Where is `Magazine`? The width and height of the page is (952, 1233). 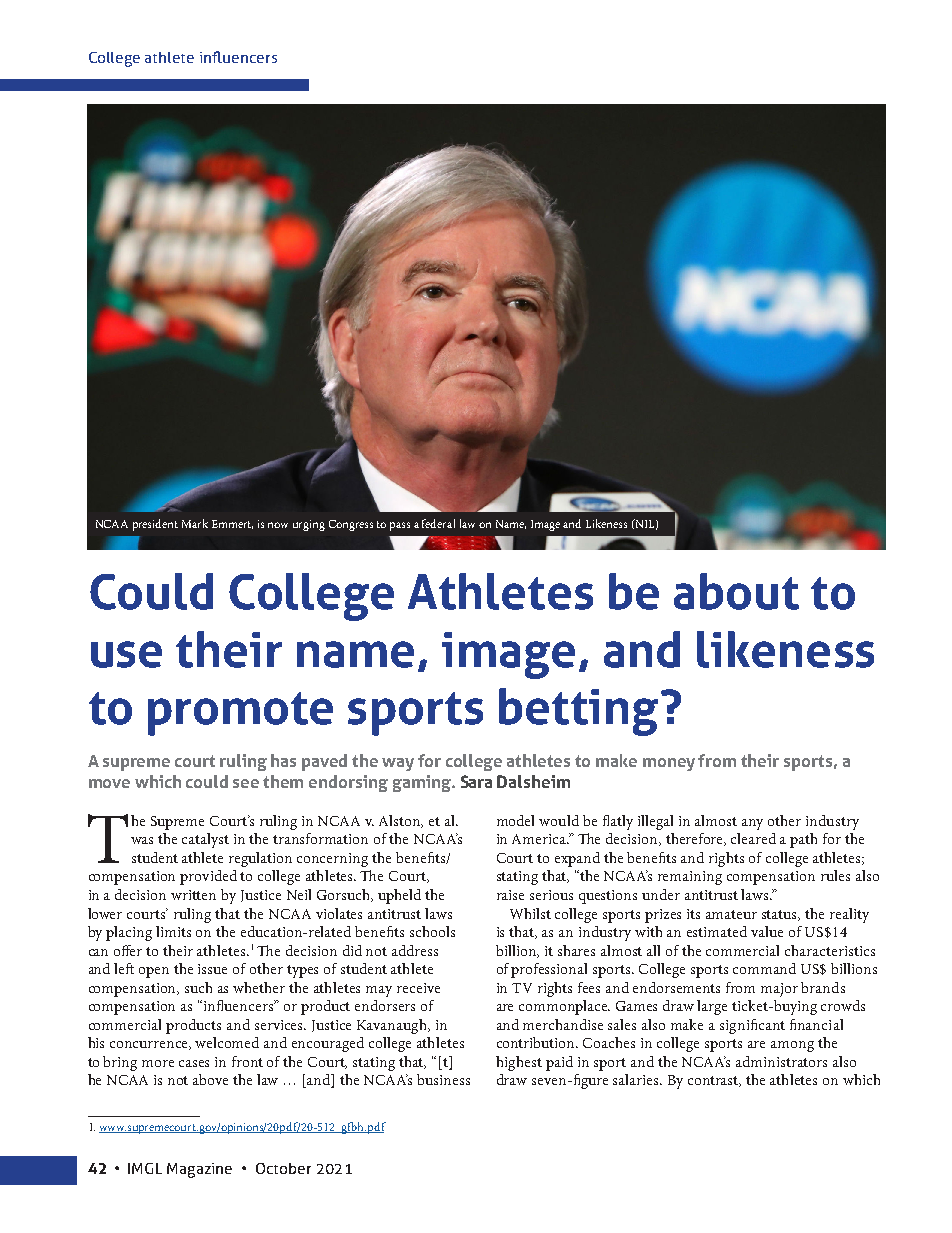 Magazine is located at coordinates (199, 1170).
